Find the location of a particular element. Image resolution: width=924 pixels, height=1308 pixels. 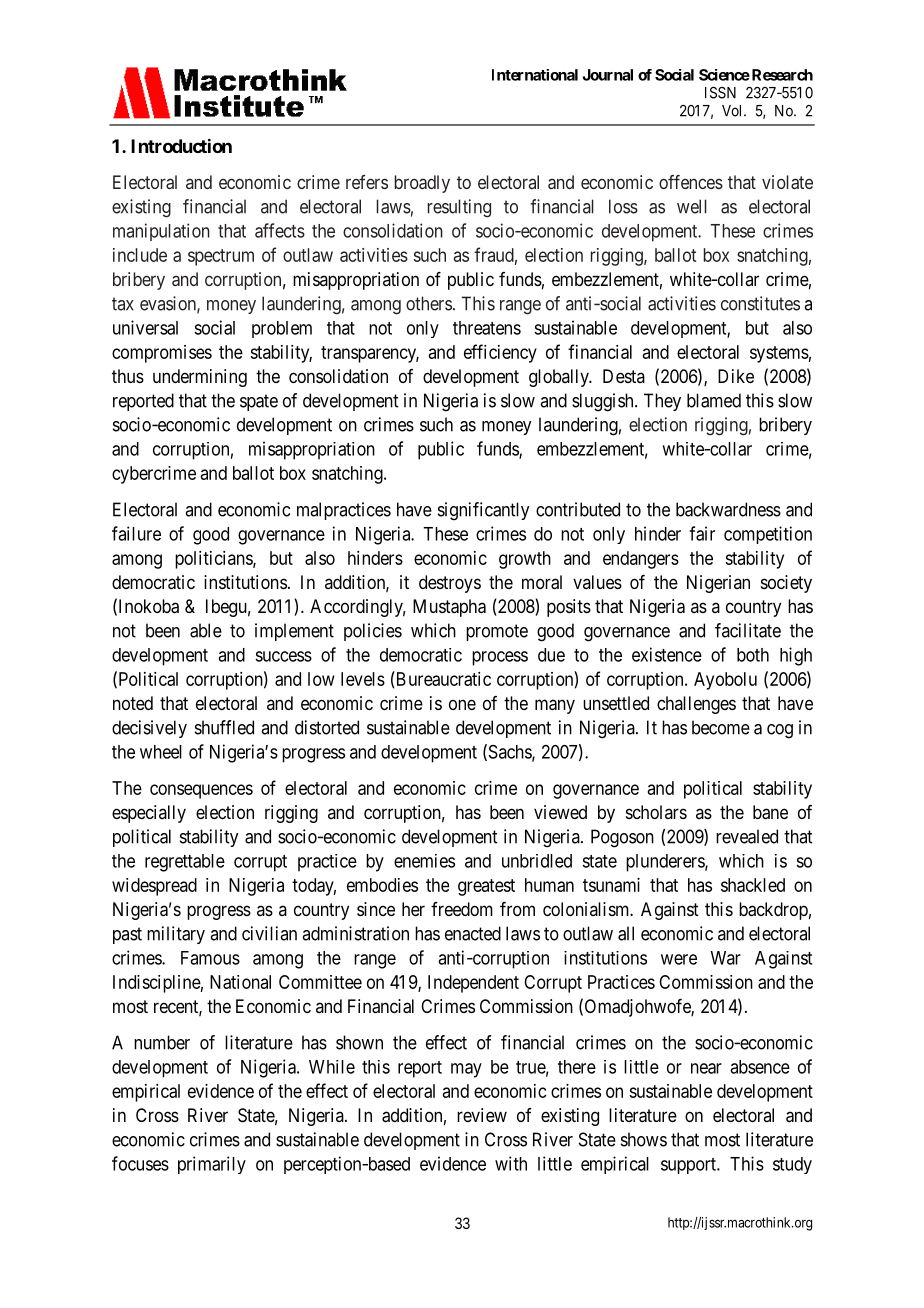

bane is located at coordinates (770, 812).
